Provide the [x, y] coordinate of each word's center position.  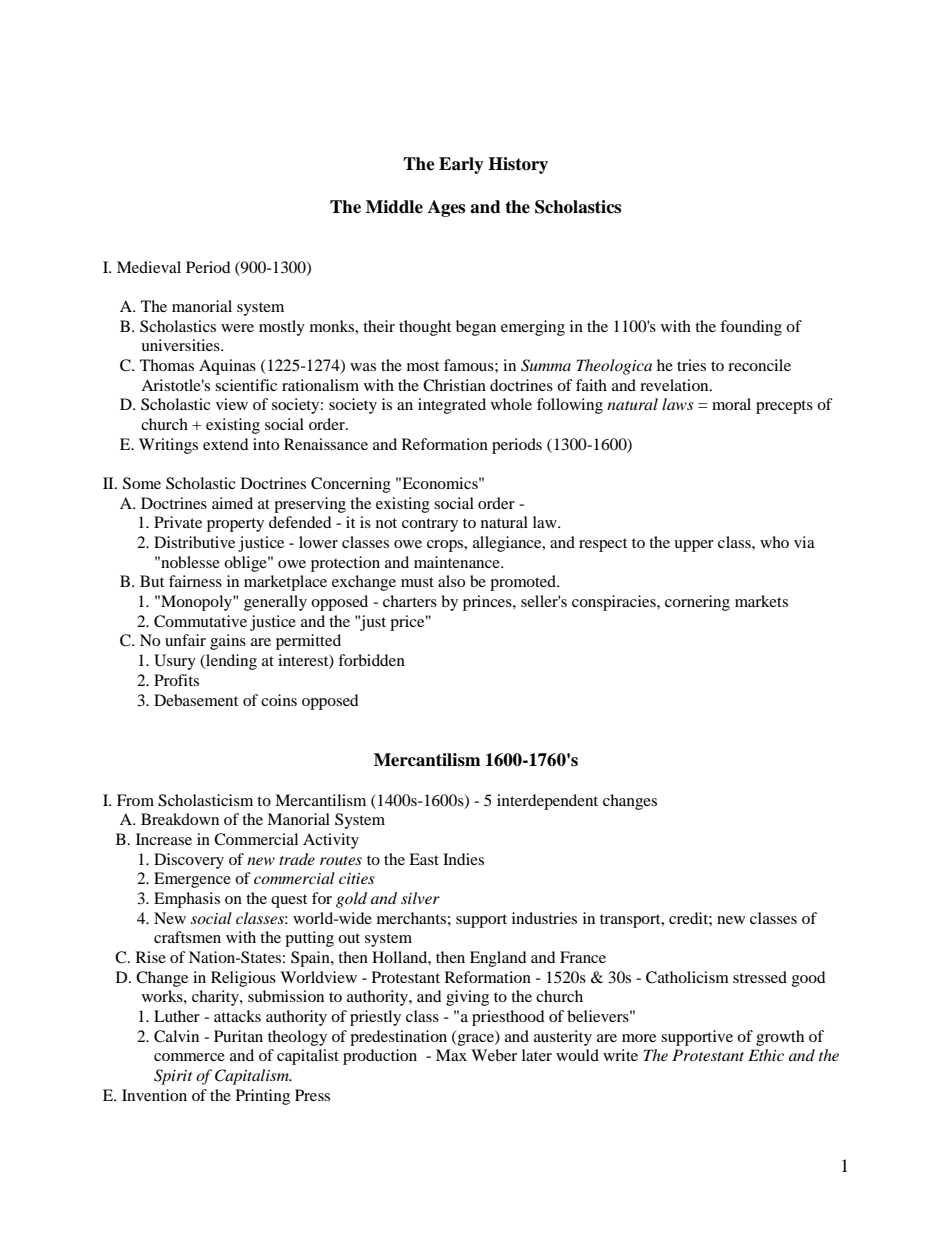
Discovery [189, 861]
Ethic [766, 1055]
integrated [452, 406]
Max [451, 1055]
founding [751, 328]
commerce [189, 1057]
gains [228, 642]
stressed [760, 977]
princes [488, 603]
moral [731, 404]
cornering [697, 603]
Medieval [149, 267]
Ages [446, 208]
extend [226, 444]
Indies [463, 859]
